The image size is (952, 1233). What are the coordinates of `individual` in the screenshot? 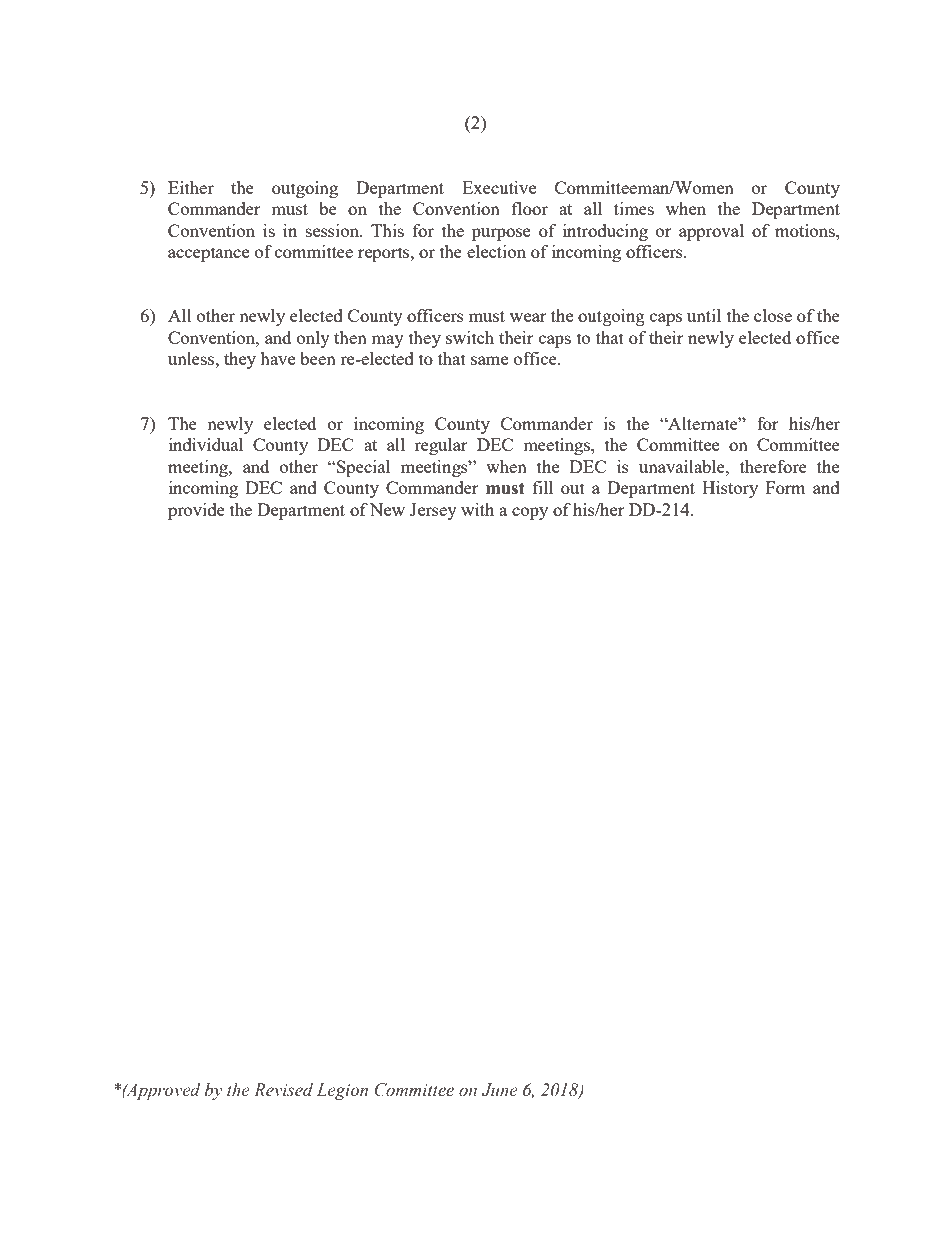 It's located at (206, 444).
